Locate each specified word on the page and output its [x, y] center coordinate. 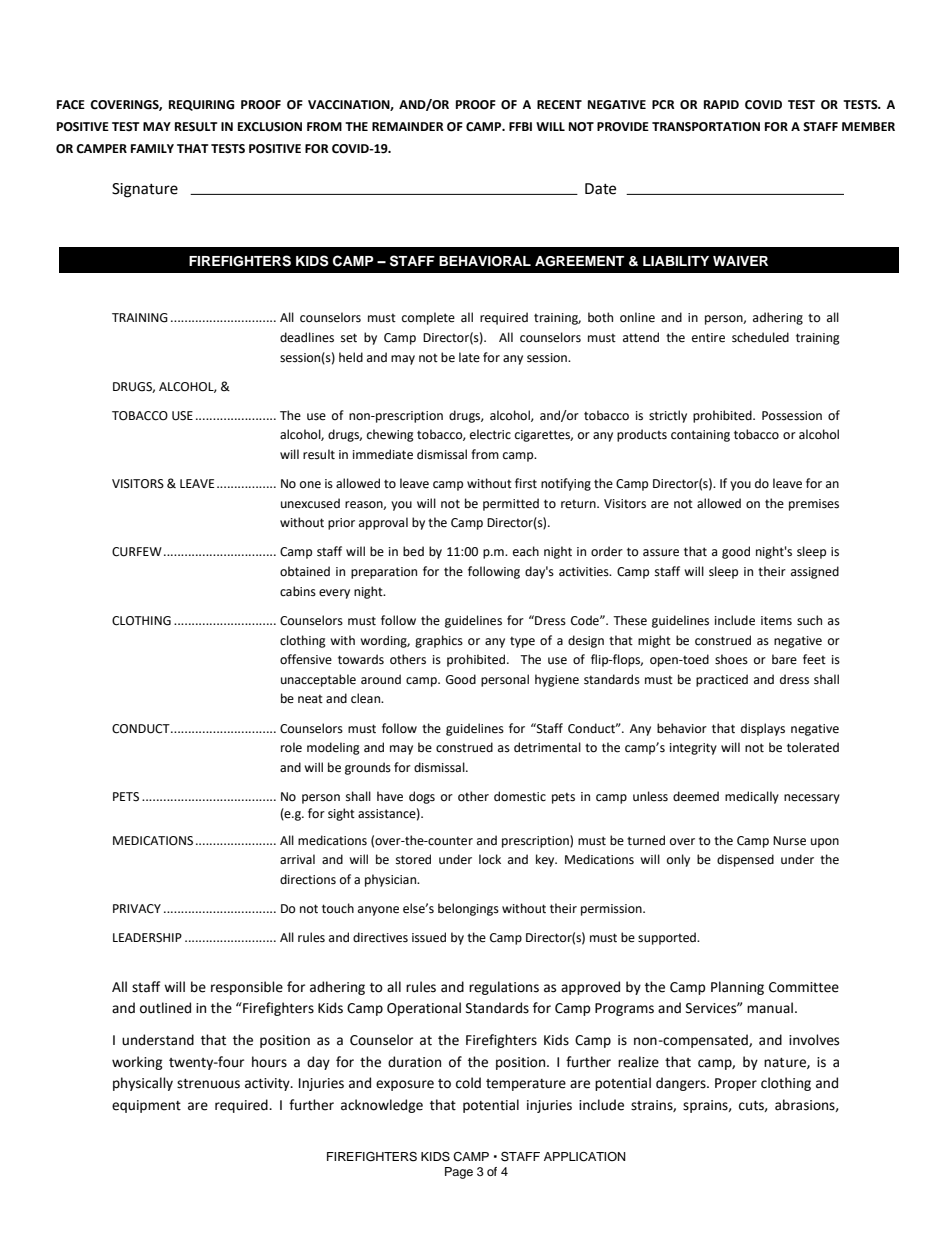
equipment [146, 1106]
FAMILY [152, 148]
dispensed [745, 860]
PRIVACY [137, 909]
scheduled [760, 337]
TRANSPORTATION [706, 127]
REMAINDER [408, 126]
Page [459, 1173]
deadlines [307, 337]
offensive [306, 659]
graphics [439, 641]
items [776, 621]
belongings [468, 909]
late [469, 357]
